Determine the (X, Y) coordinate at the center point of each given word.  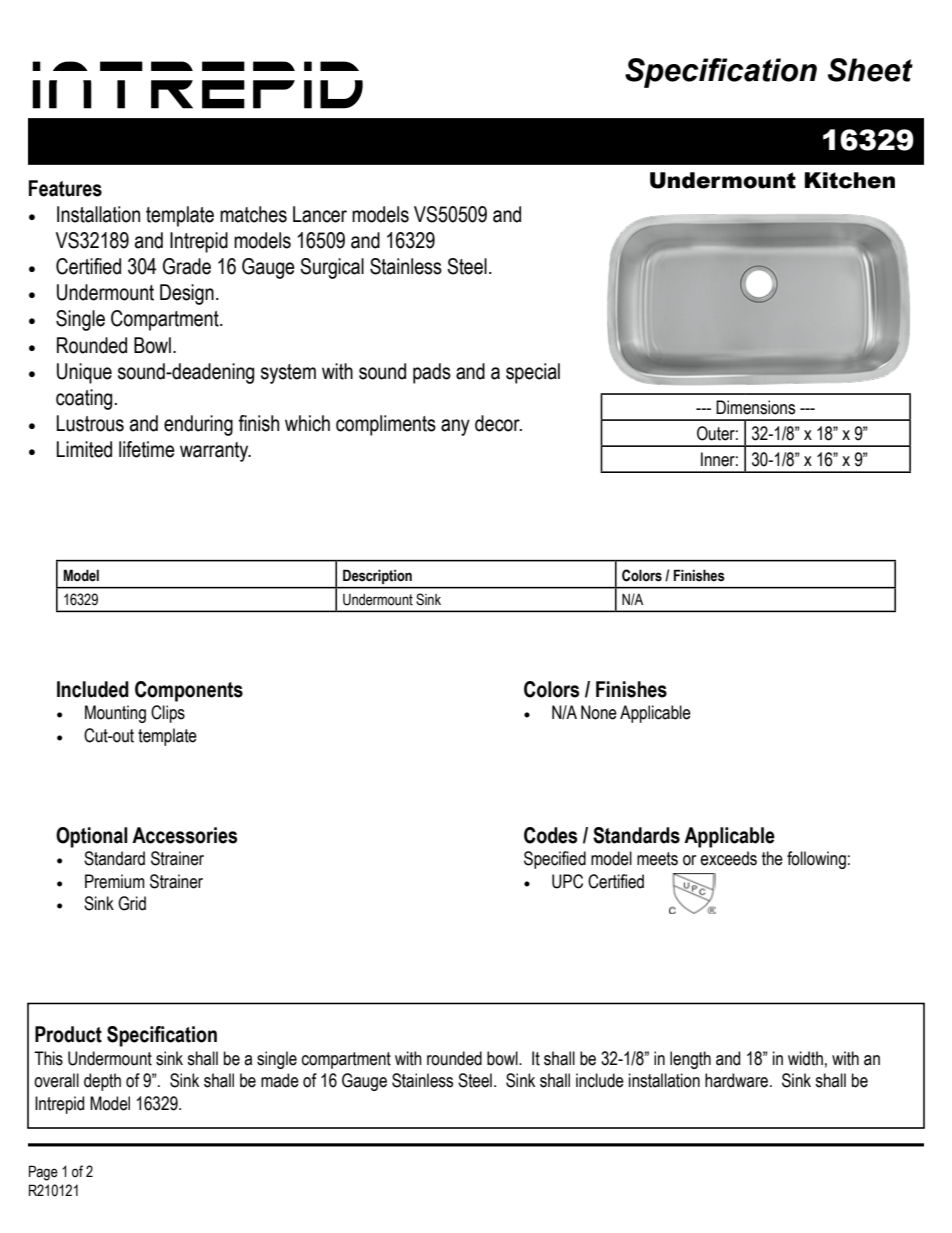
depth (102, 1082)
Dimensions (755, 407)
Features (65, 188)
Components (189, 691)
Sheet (870, 70)
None (599, 712)
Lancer (320, 214)
